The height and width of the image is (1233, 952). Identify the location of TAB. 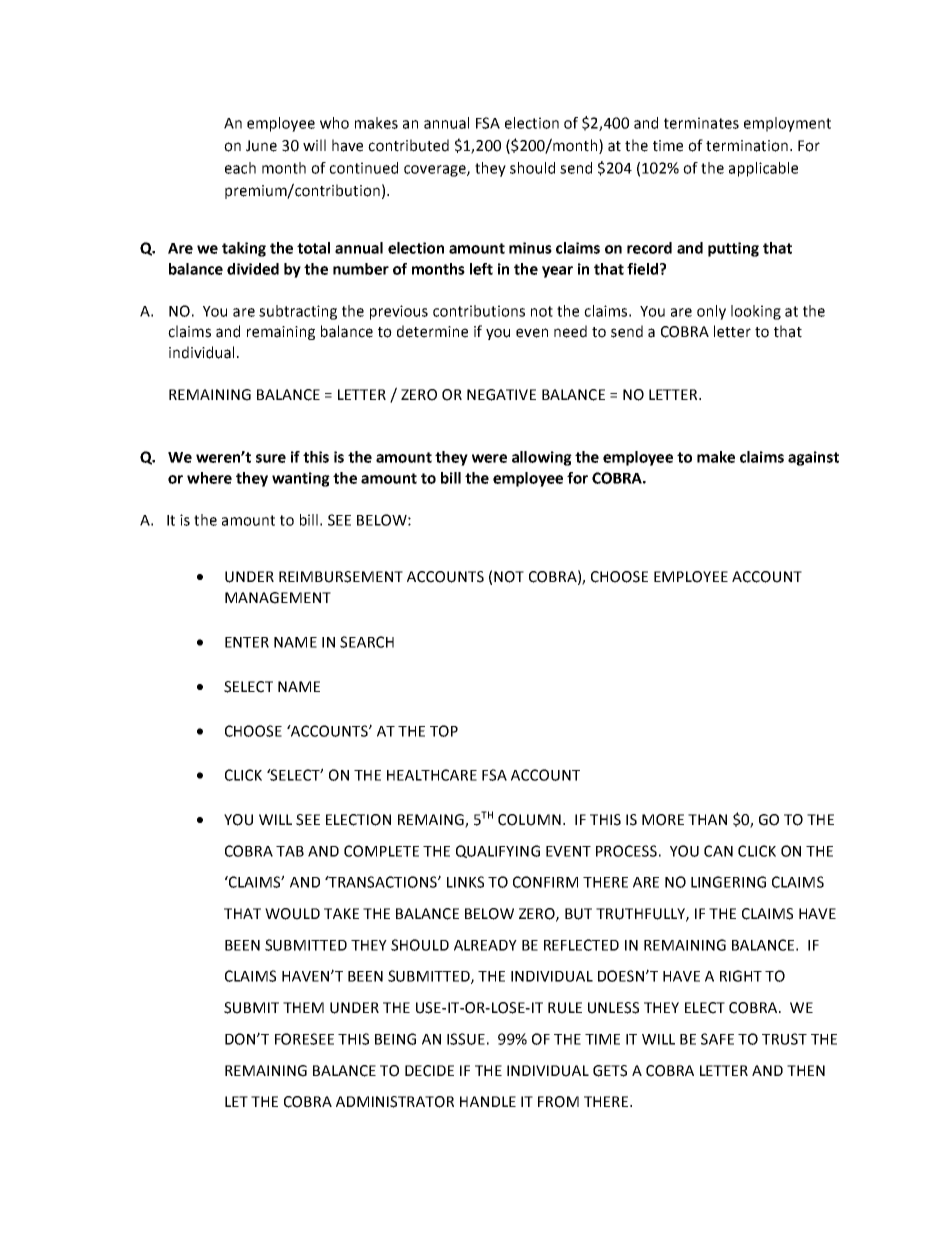
(290, 851).
